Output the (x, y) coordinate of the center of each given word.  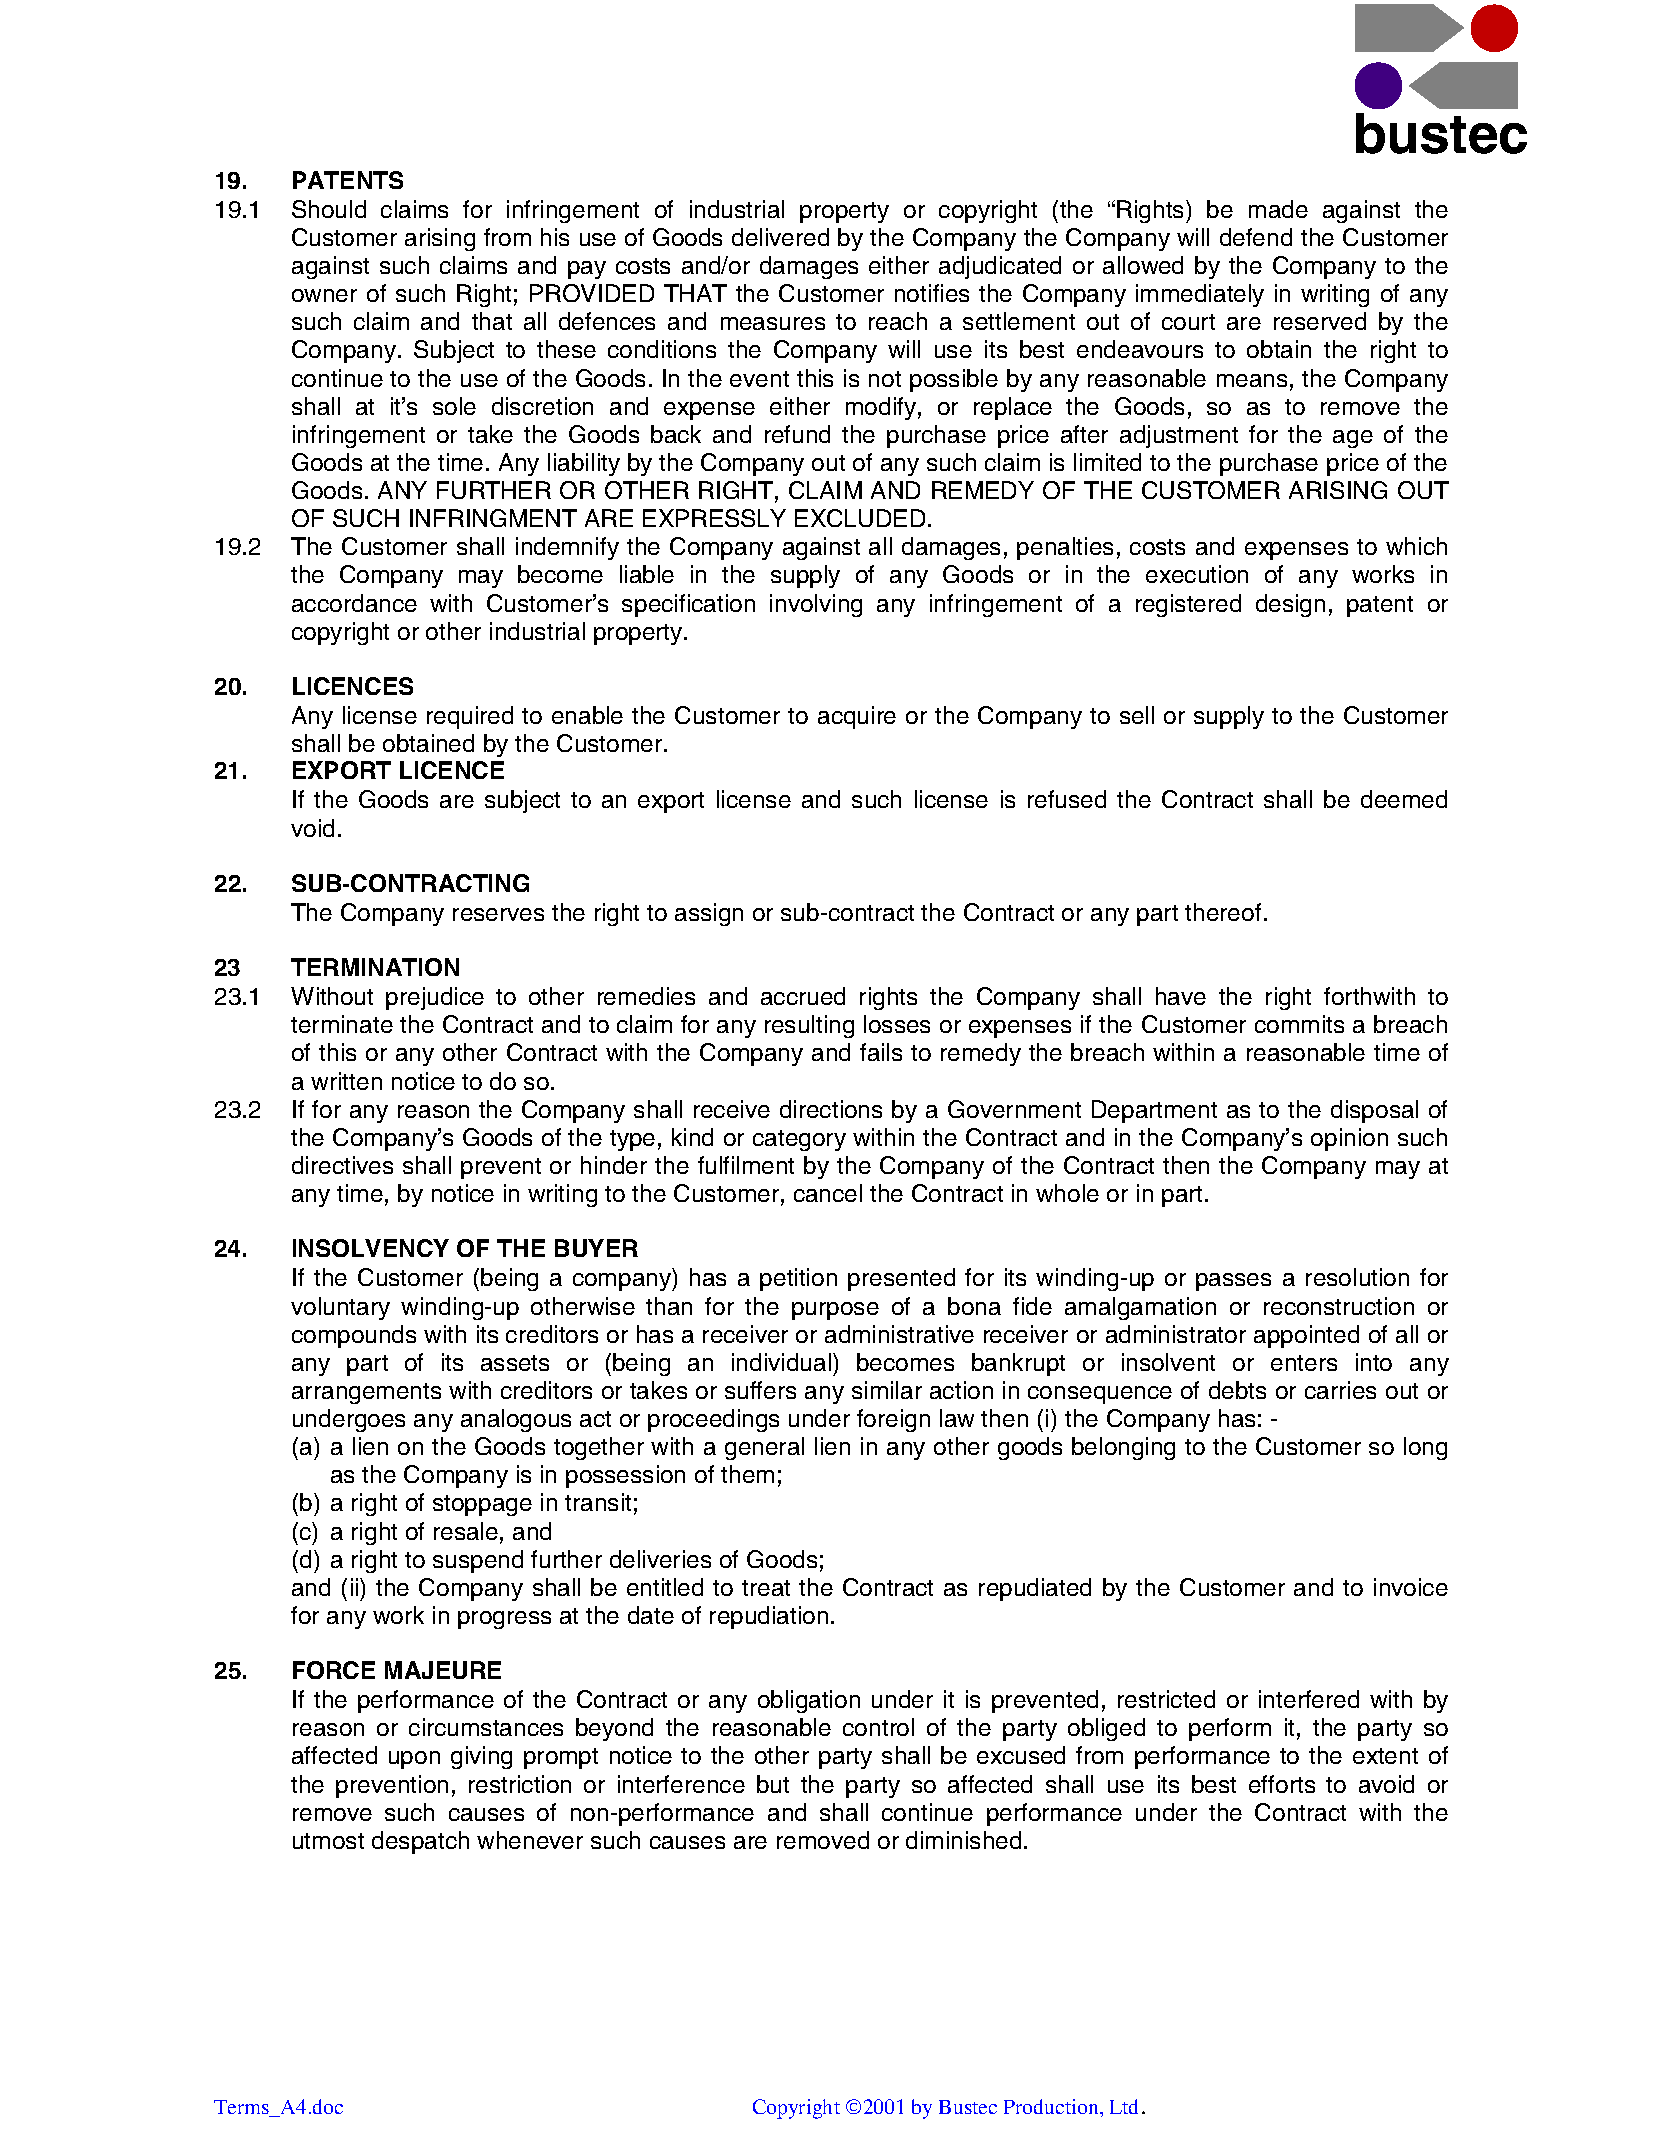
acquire (857, 717)
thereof (1223, 912)
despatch (420, 1842)
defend (1256, 237)
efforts (1282, 1784)
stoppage (482, 1505)
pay (587, 270)
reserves (498, 914)
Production (1052, 2106)
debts (1237, 1390)
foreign (893, 1420)
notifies (932, 293)
